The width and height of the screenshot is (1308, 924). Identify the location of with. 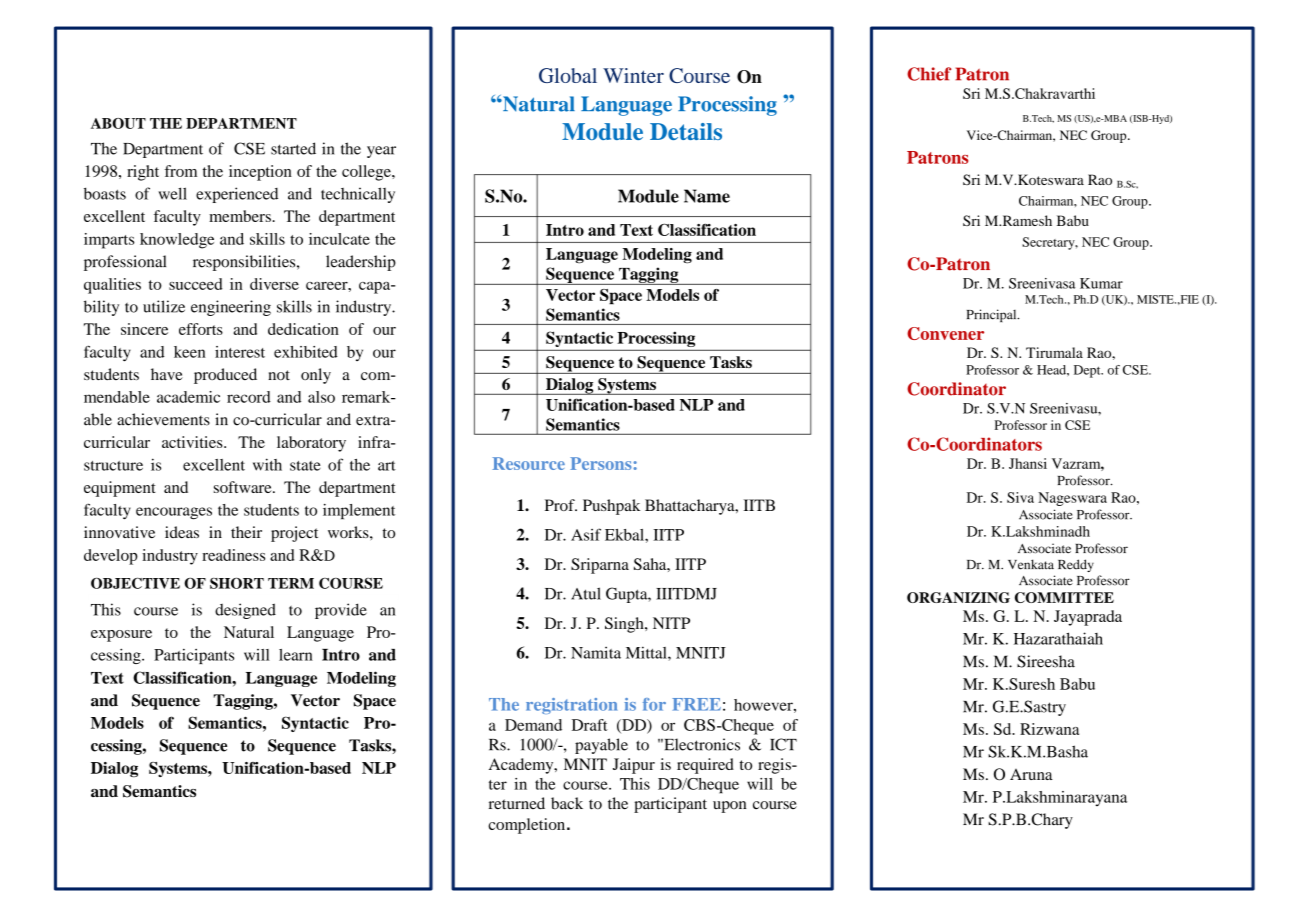
(267, 464).
